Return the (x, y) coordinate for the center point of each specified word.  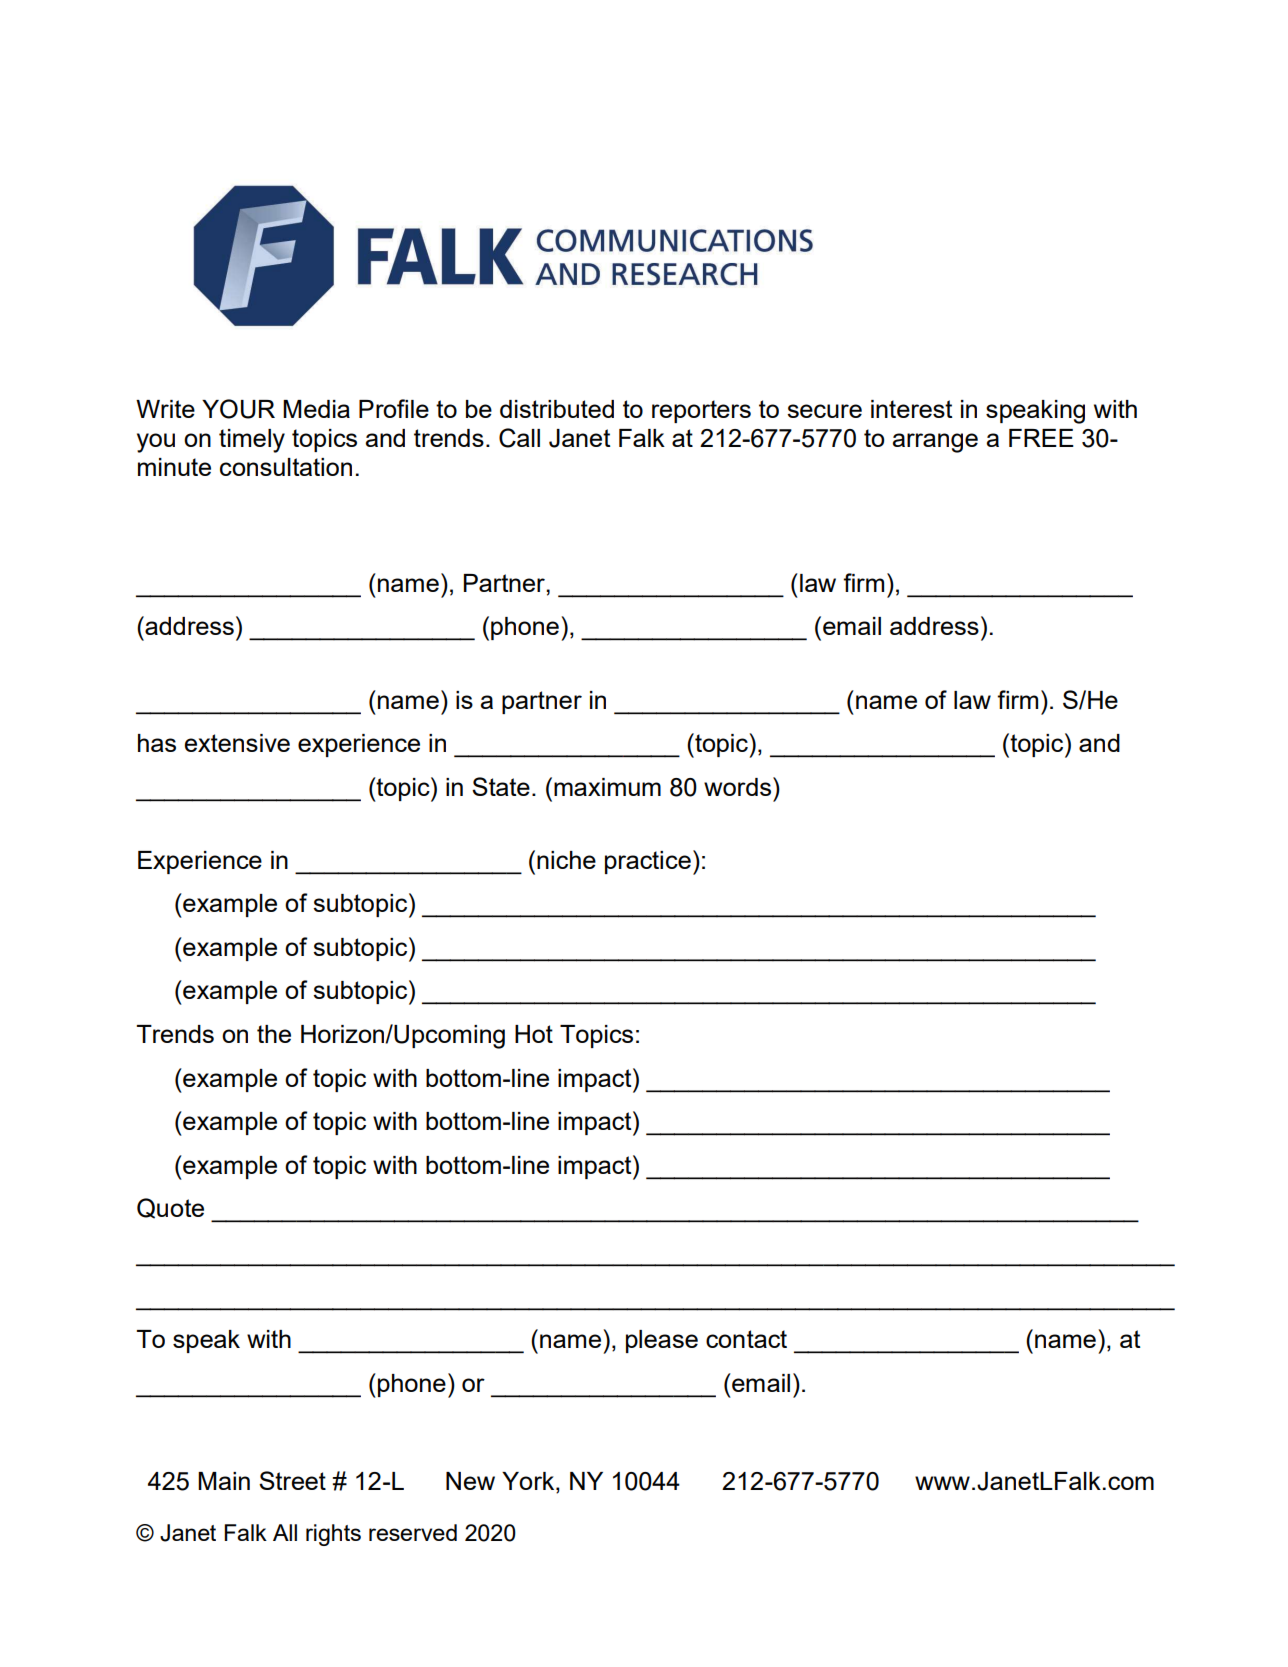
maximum (607, 787)
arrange (935, 443)
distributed (557, 409)
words (737, 787)
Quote (170, 1208)
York (529, 1481)
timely (252, 441)
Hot (534, 1034)
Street (292, 1480)
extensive (237, 743)
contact (746, 1339)
